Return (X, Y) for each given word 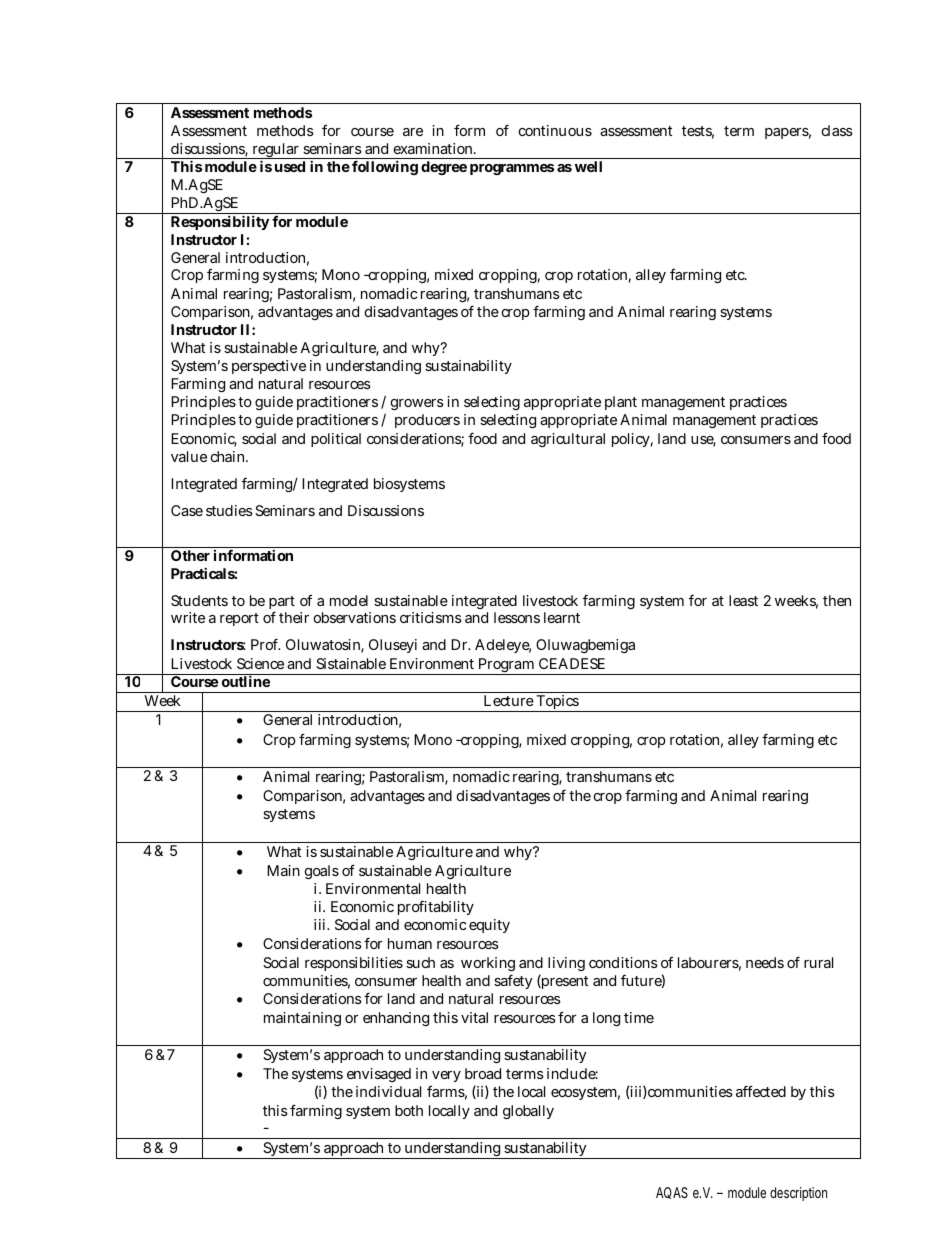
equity (489, 926)
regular (276, 151)
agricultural (568, 440)
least (743, 600)
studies (229, 510)
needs (765, 962)
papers (788, 133)
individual (388, 1091)
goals (322, 872)
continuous (555, 130)
